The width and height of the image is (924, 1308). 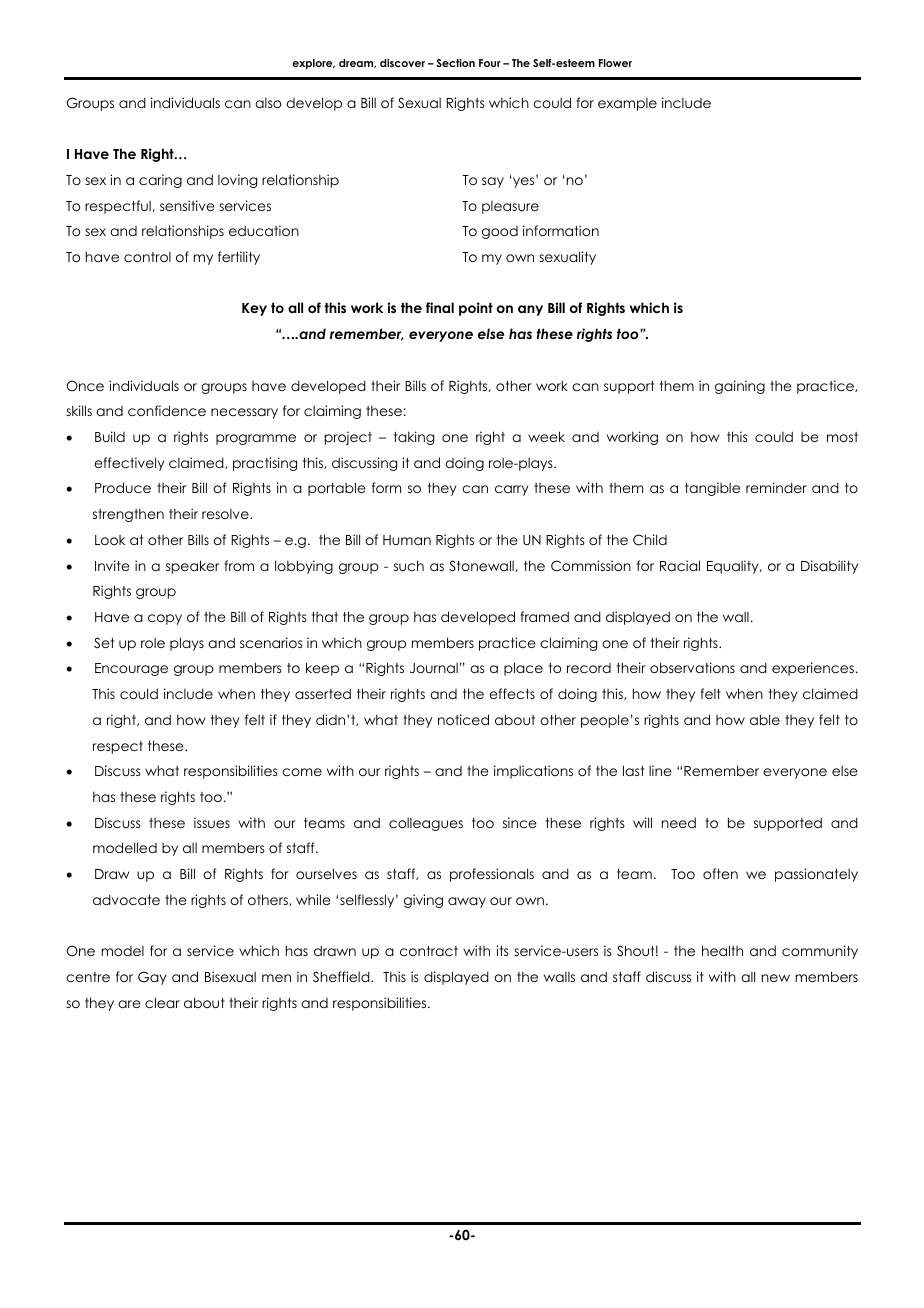 What do you see at coordinates (455, 63) in the image?
I see `Section` at bounding box center [455, 63].
